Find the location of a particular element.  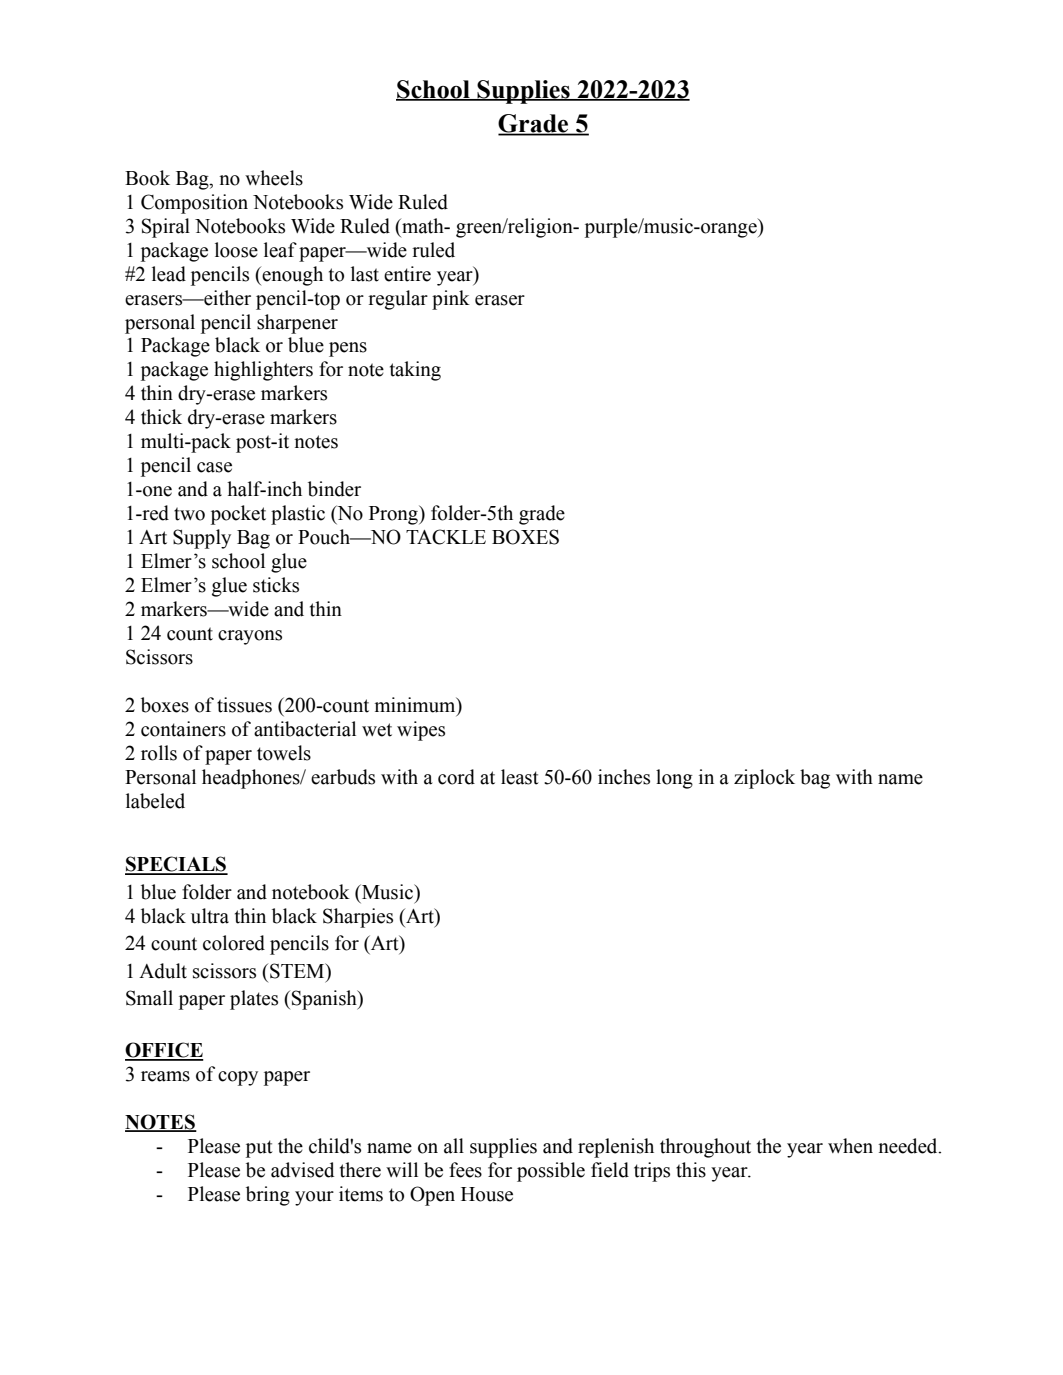

entire is located at coordinates (407, 274).
